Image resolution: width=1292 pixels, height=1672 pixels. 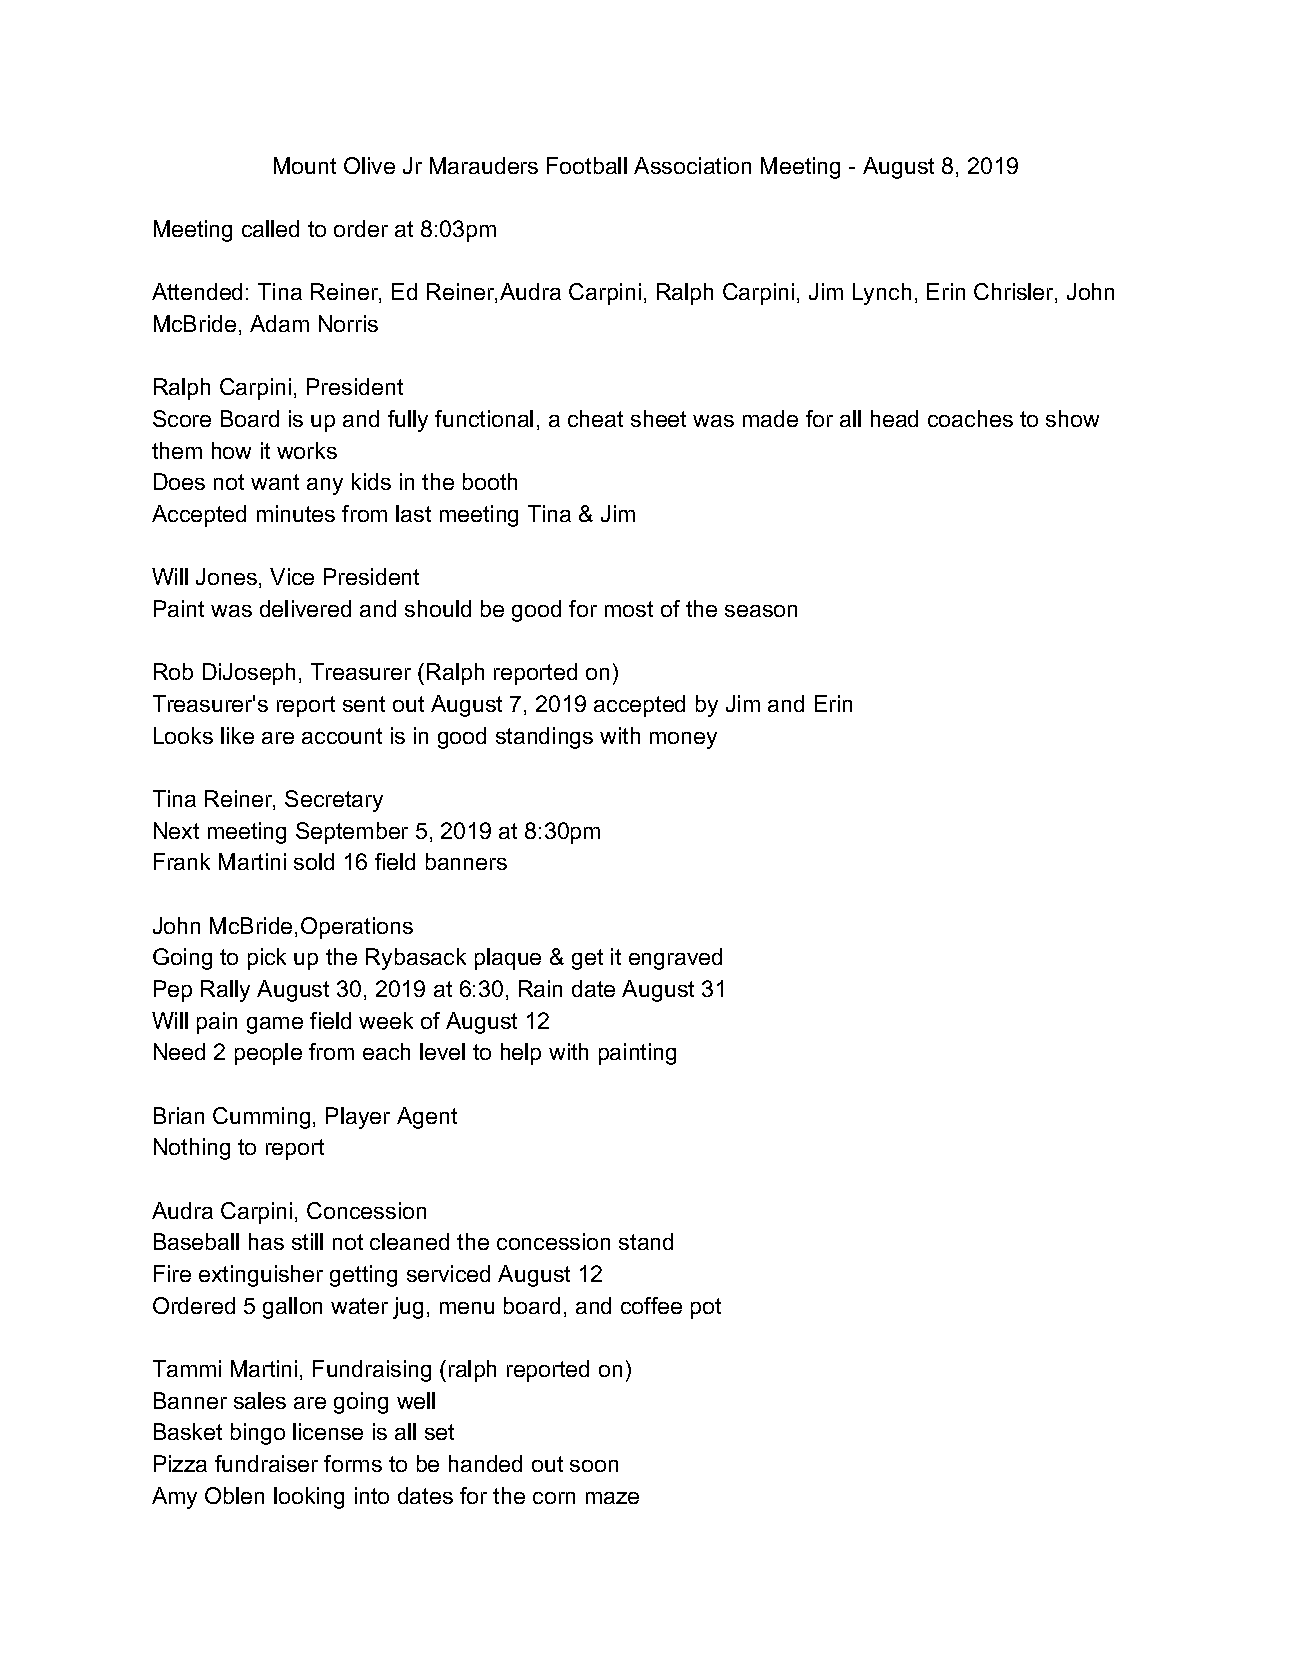 What do you see at coordinates (706, 1308) in the page?
I see `pot` at bounding box center [706, 1308].
